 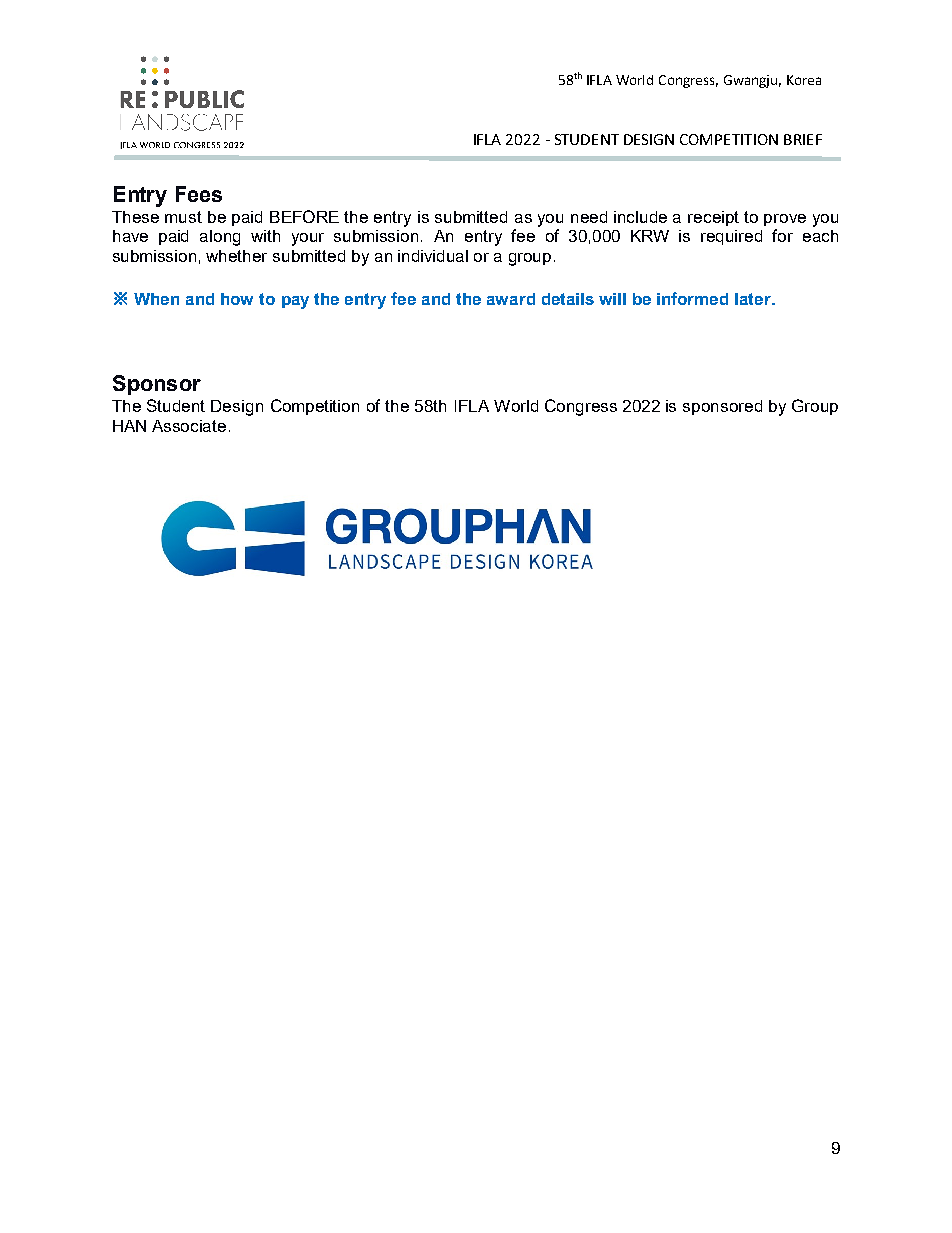 I want to click on Associate, so click(x=189, y=426).
